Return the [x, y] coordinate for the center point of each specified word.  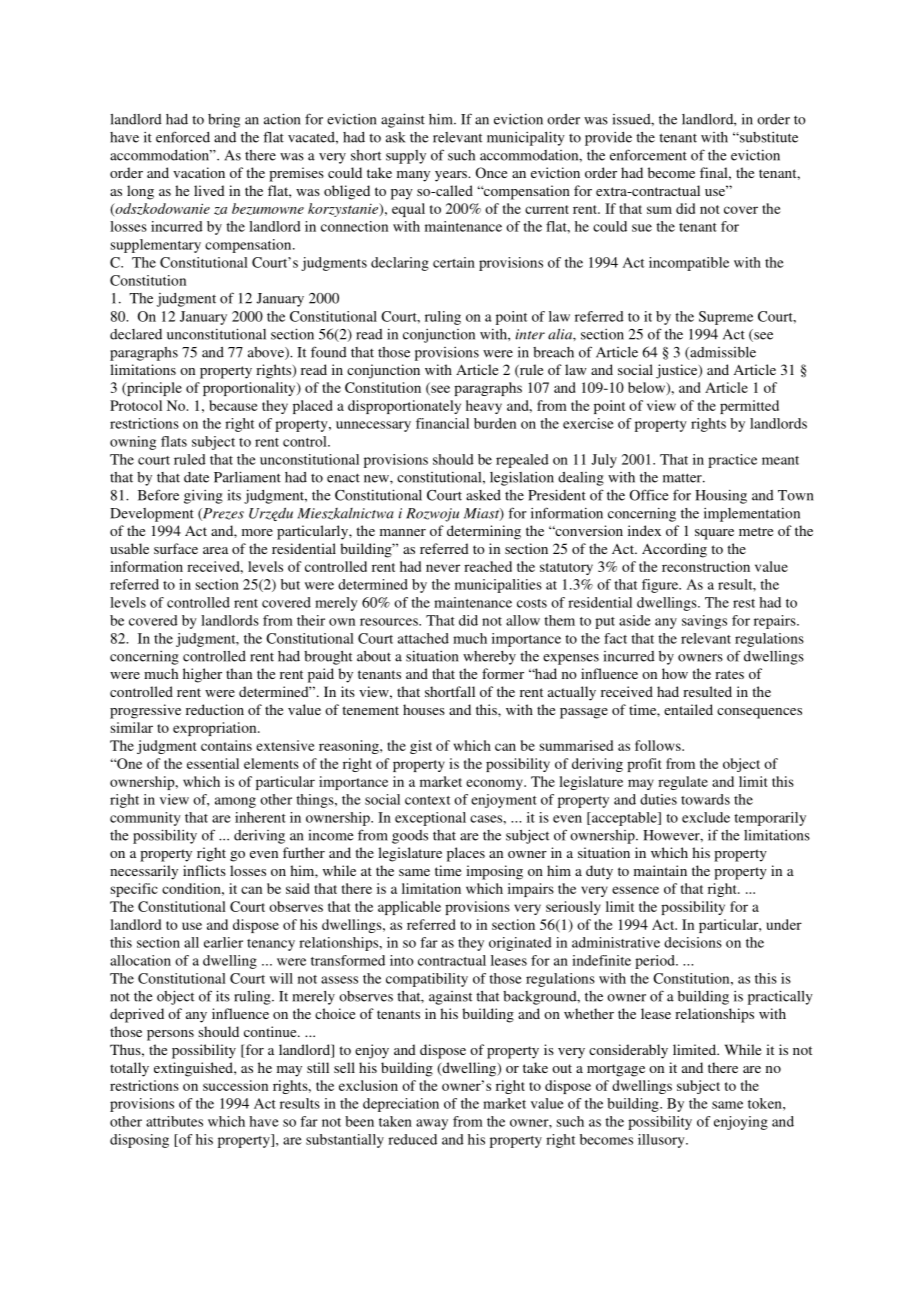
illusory [662, 1141]
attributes [174, 1121]
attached [423, 638]
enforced [183, 137]
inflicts [204, 870]
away [432, 1124]
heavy [484, 407]
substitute [768, 137]
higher [202, 675]
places [466, 854]
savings [704, 622]
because [233, 405]
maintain [660, 870]
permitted [749, 407]
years [452, 176]
